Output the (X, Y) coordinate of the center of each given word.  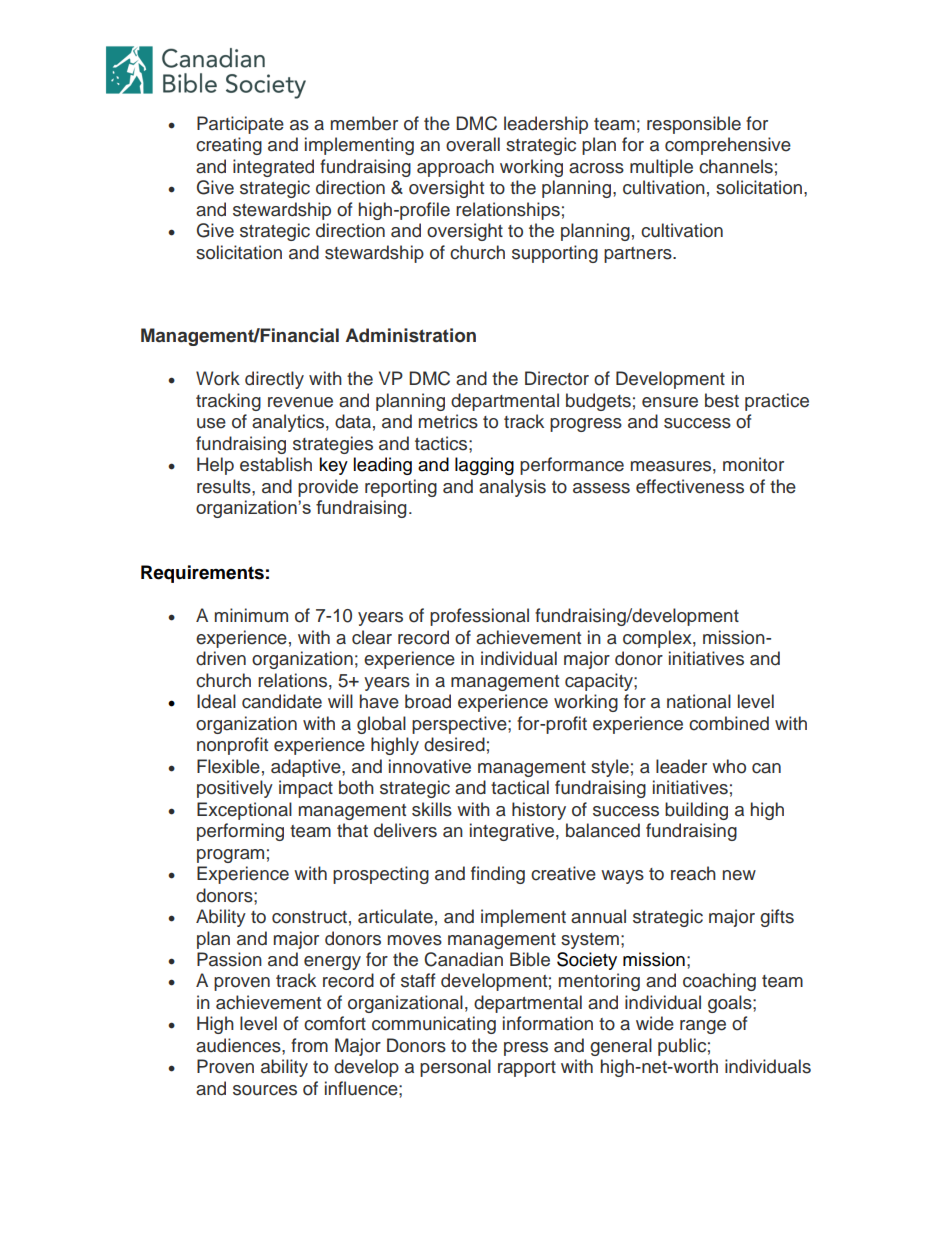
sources (265, 1090)
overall (473, 144)
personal (455, 1068)
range (703, 1027)
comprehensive (728, 146)
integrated (273, 168)
